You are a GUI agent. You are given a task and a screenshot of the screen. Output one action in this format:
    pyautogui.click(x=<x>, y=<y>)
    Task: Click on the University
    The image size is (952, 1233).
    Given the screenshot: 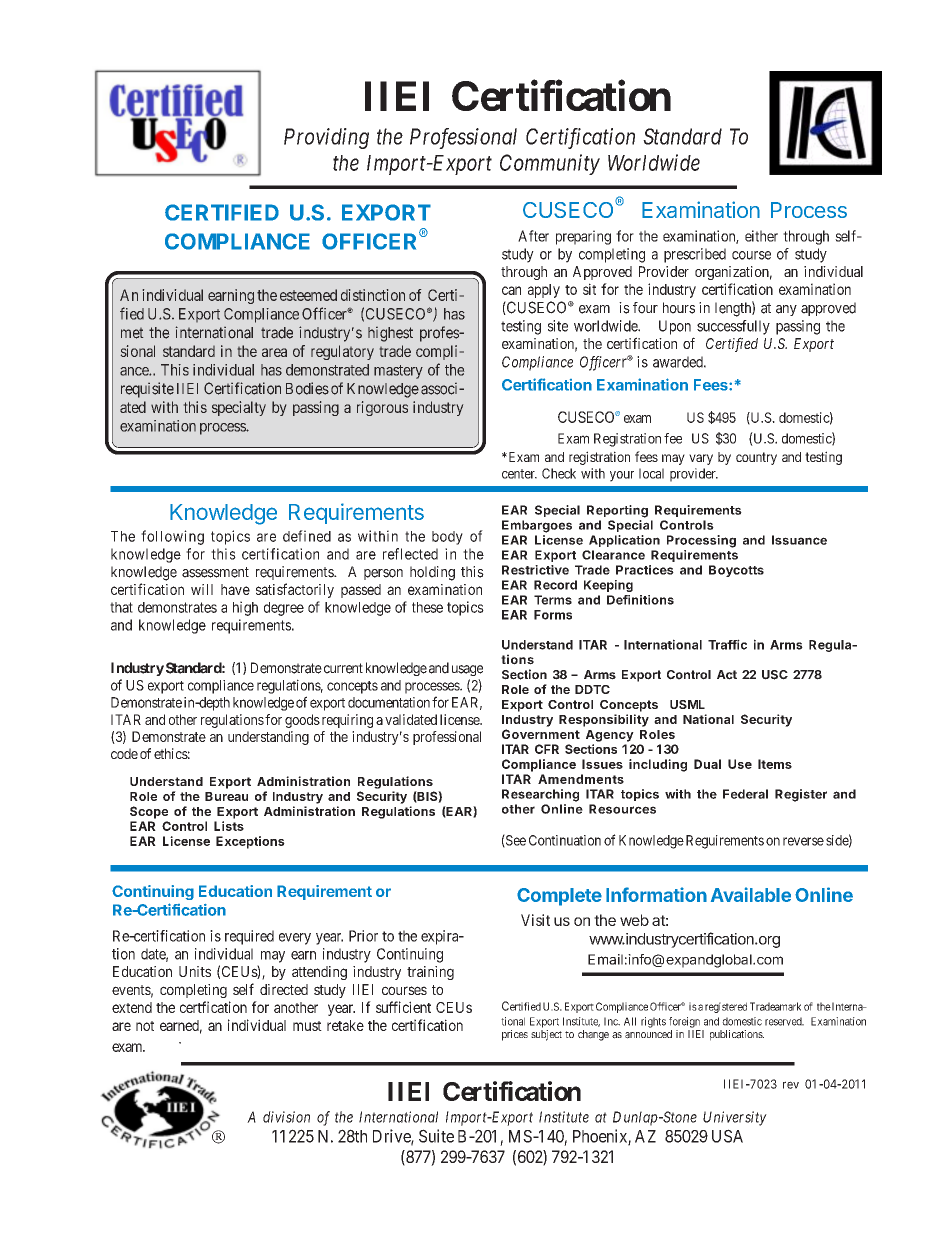 What is the action you would take?
    pyautogui.click(x=735, y=1118)
